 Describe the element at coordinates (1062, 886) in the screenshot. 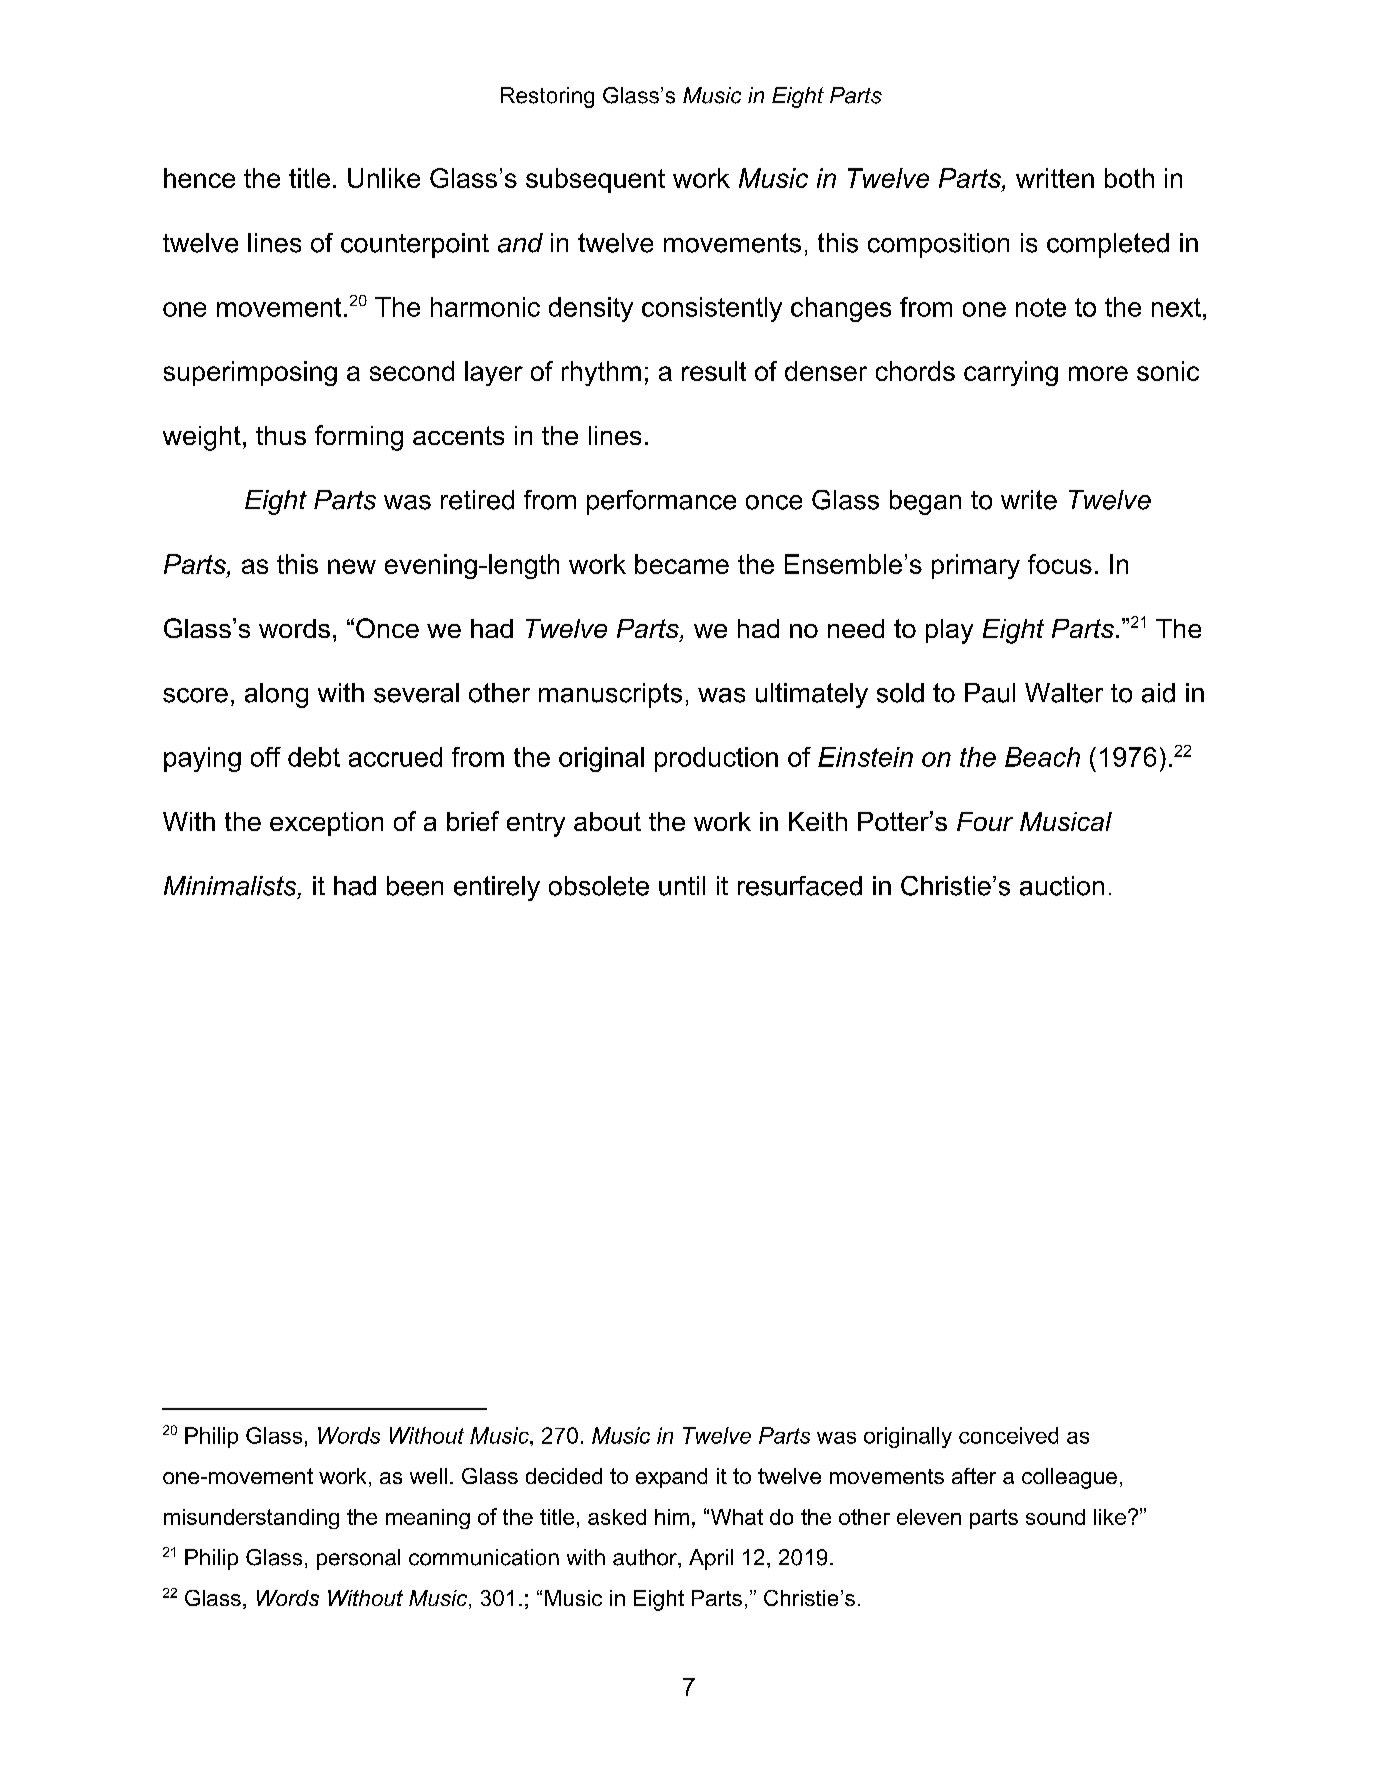

I see `auction` at that location.
